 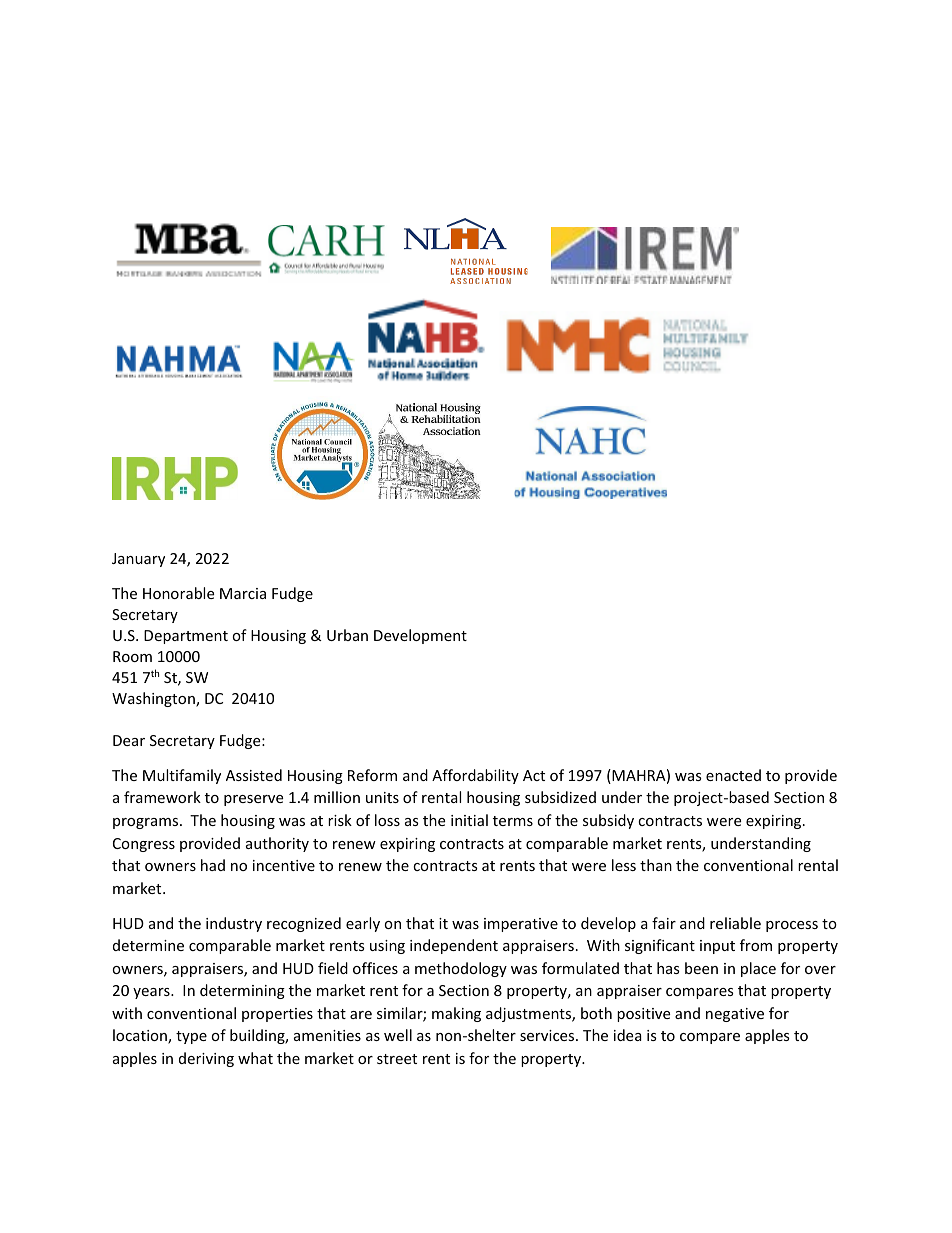 What do you see at coordinates (347, 635) in the page?
I see `Urban` at bounding box center [347, 635].
